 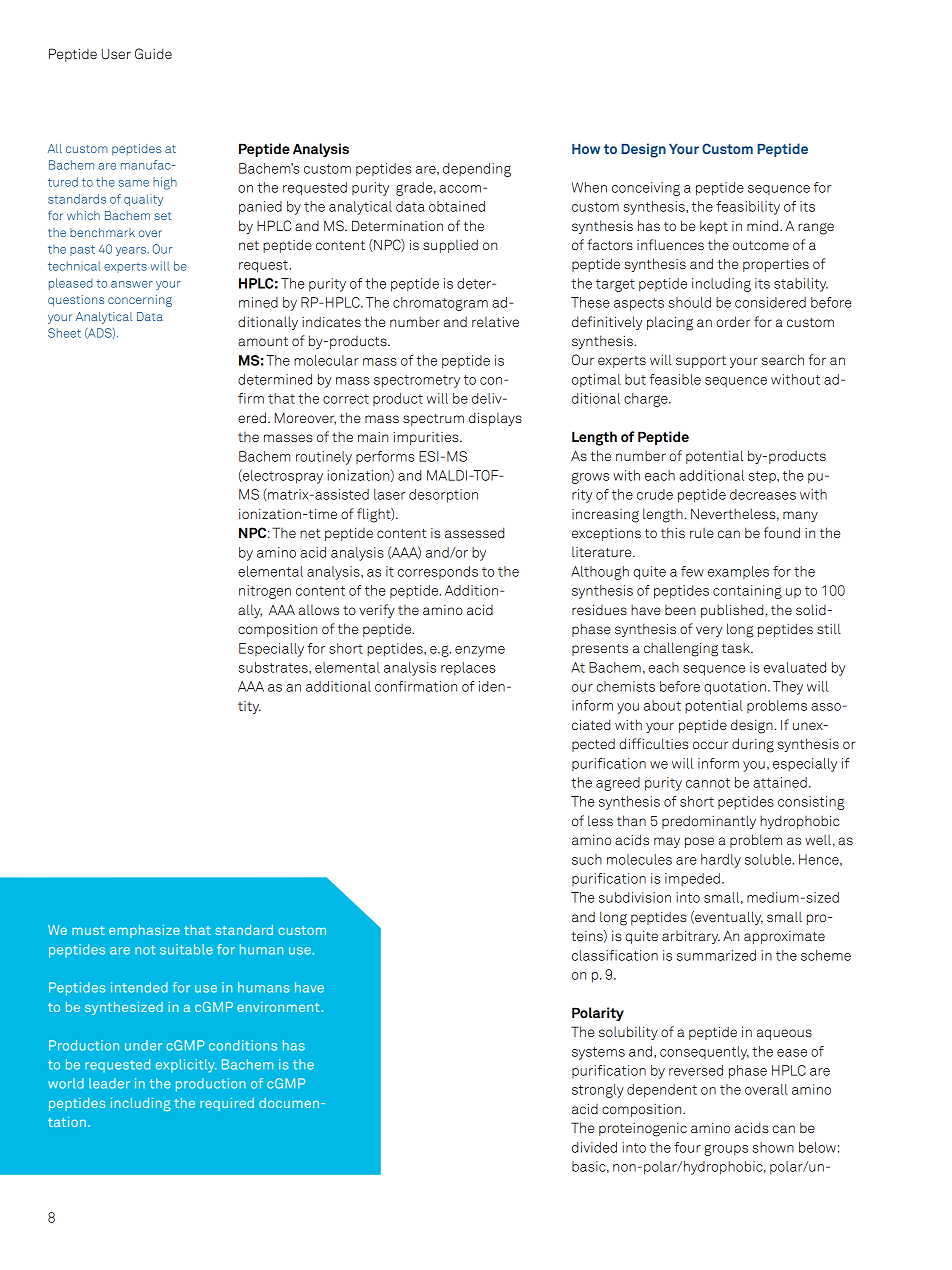 What do you see at coordinates (109, 1083) in the screenshot?
I see `leader` at bounding box center [109, 1083].
